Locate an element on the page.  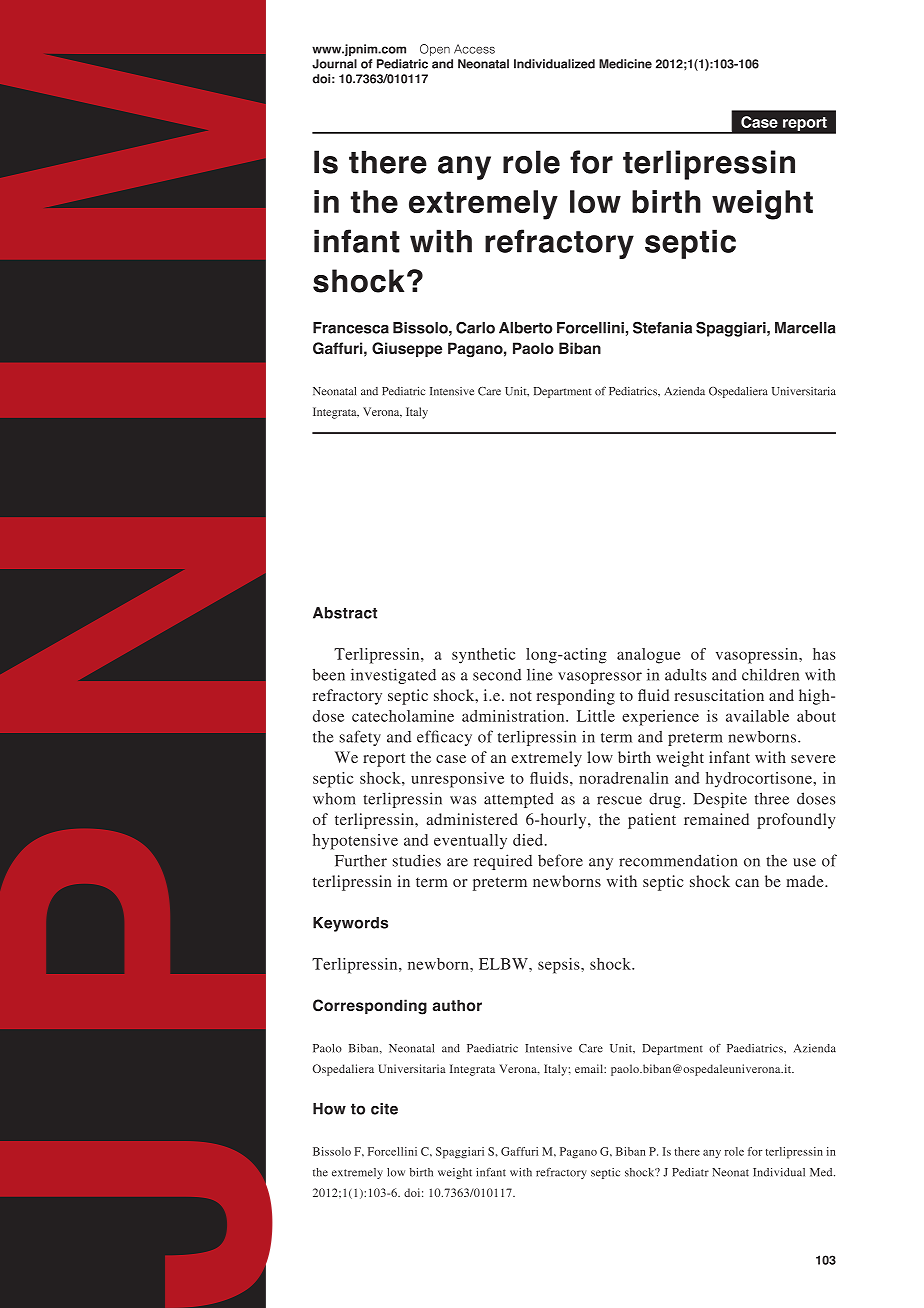
Stefania is located at coordinates (662, 327).
